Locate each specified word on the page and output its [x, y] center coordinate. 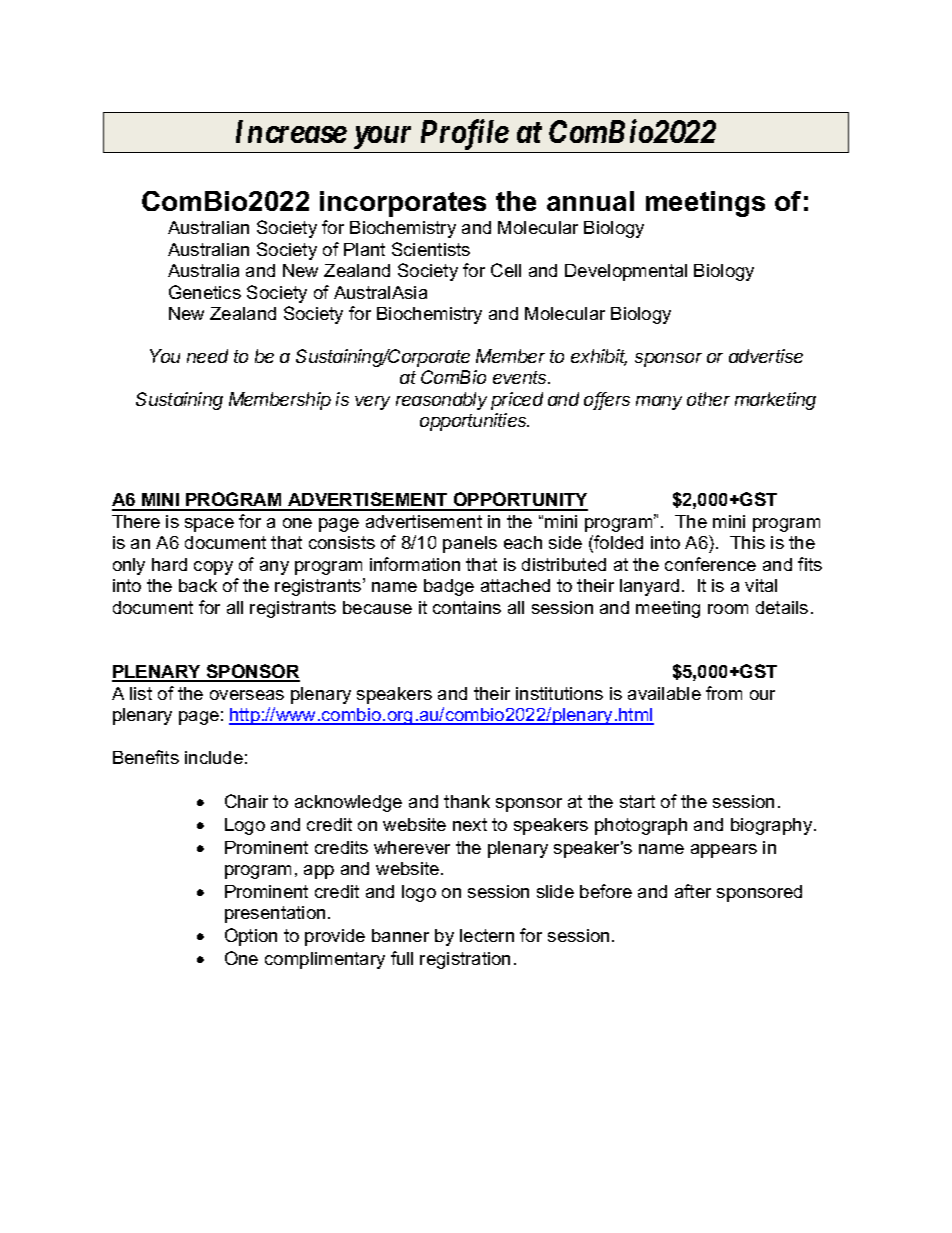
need [207, 356]
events [521, 377]
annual [590, 201]
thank [467, 801]
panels [470, 544]
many [659, 403]
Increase [291, 131]
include [214, 757]
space [209, 525]
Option [251, 937]
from [724, 693]
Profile [465, 134]
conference [710, 564]
